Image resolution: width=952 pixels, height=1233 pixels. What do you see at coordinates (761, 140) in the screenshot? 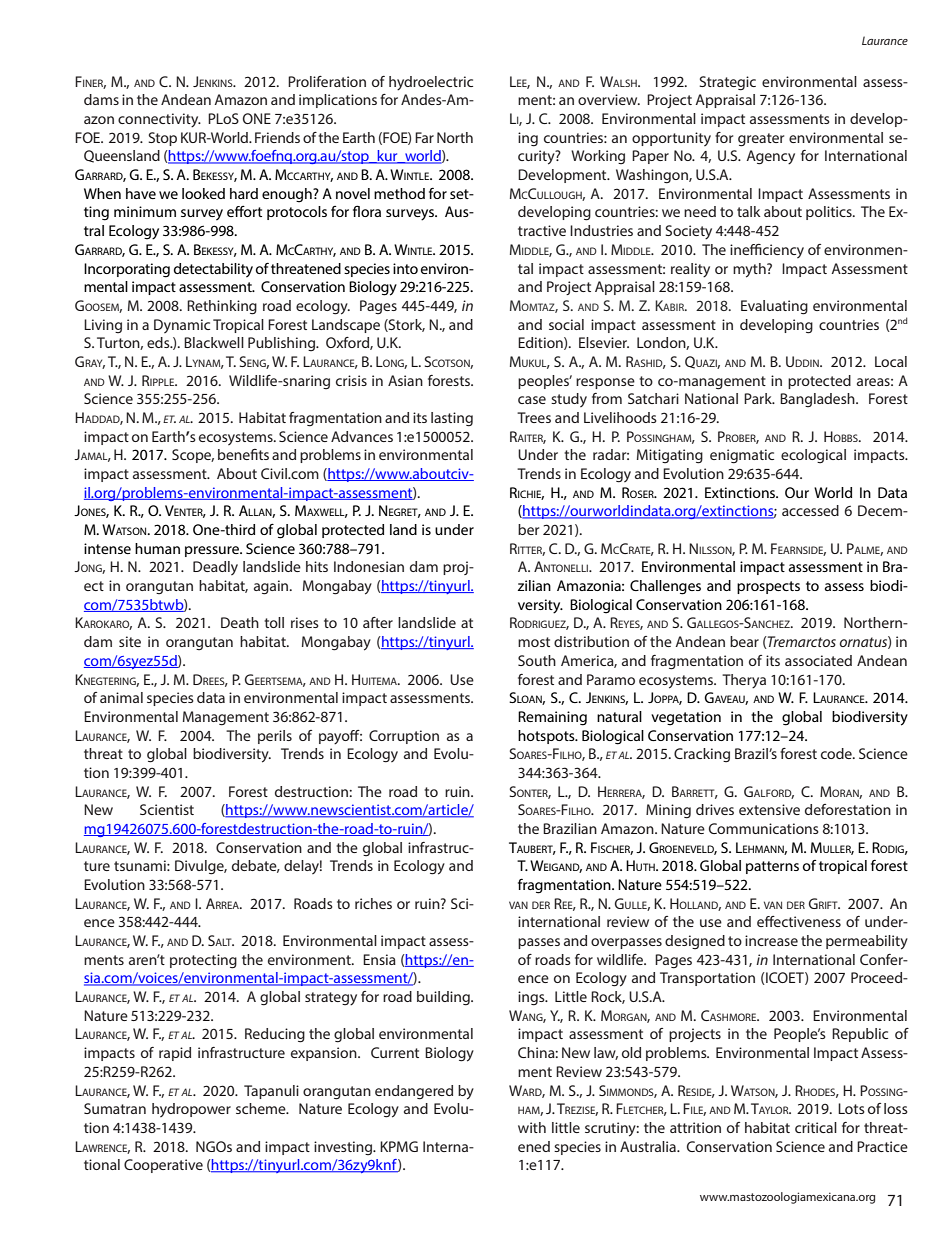
I see `greater` at bounding box center [761, 140].
